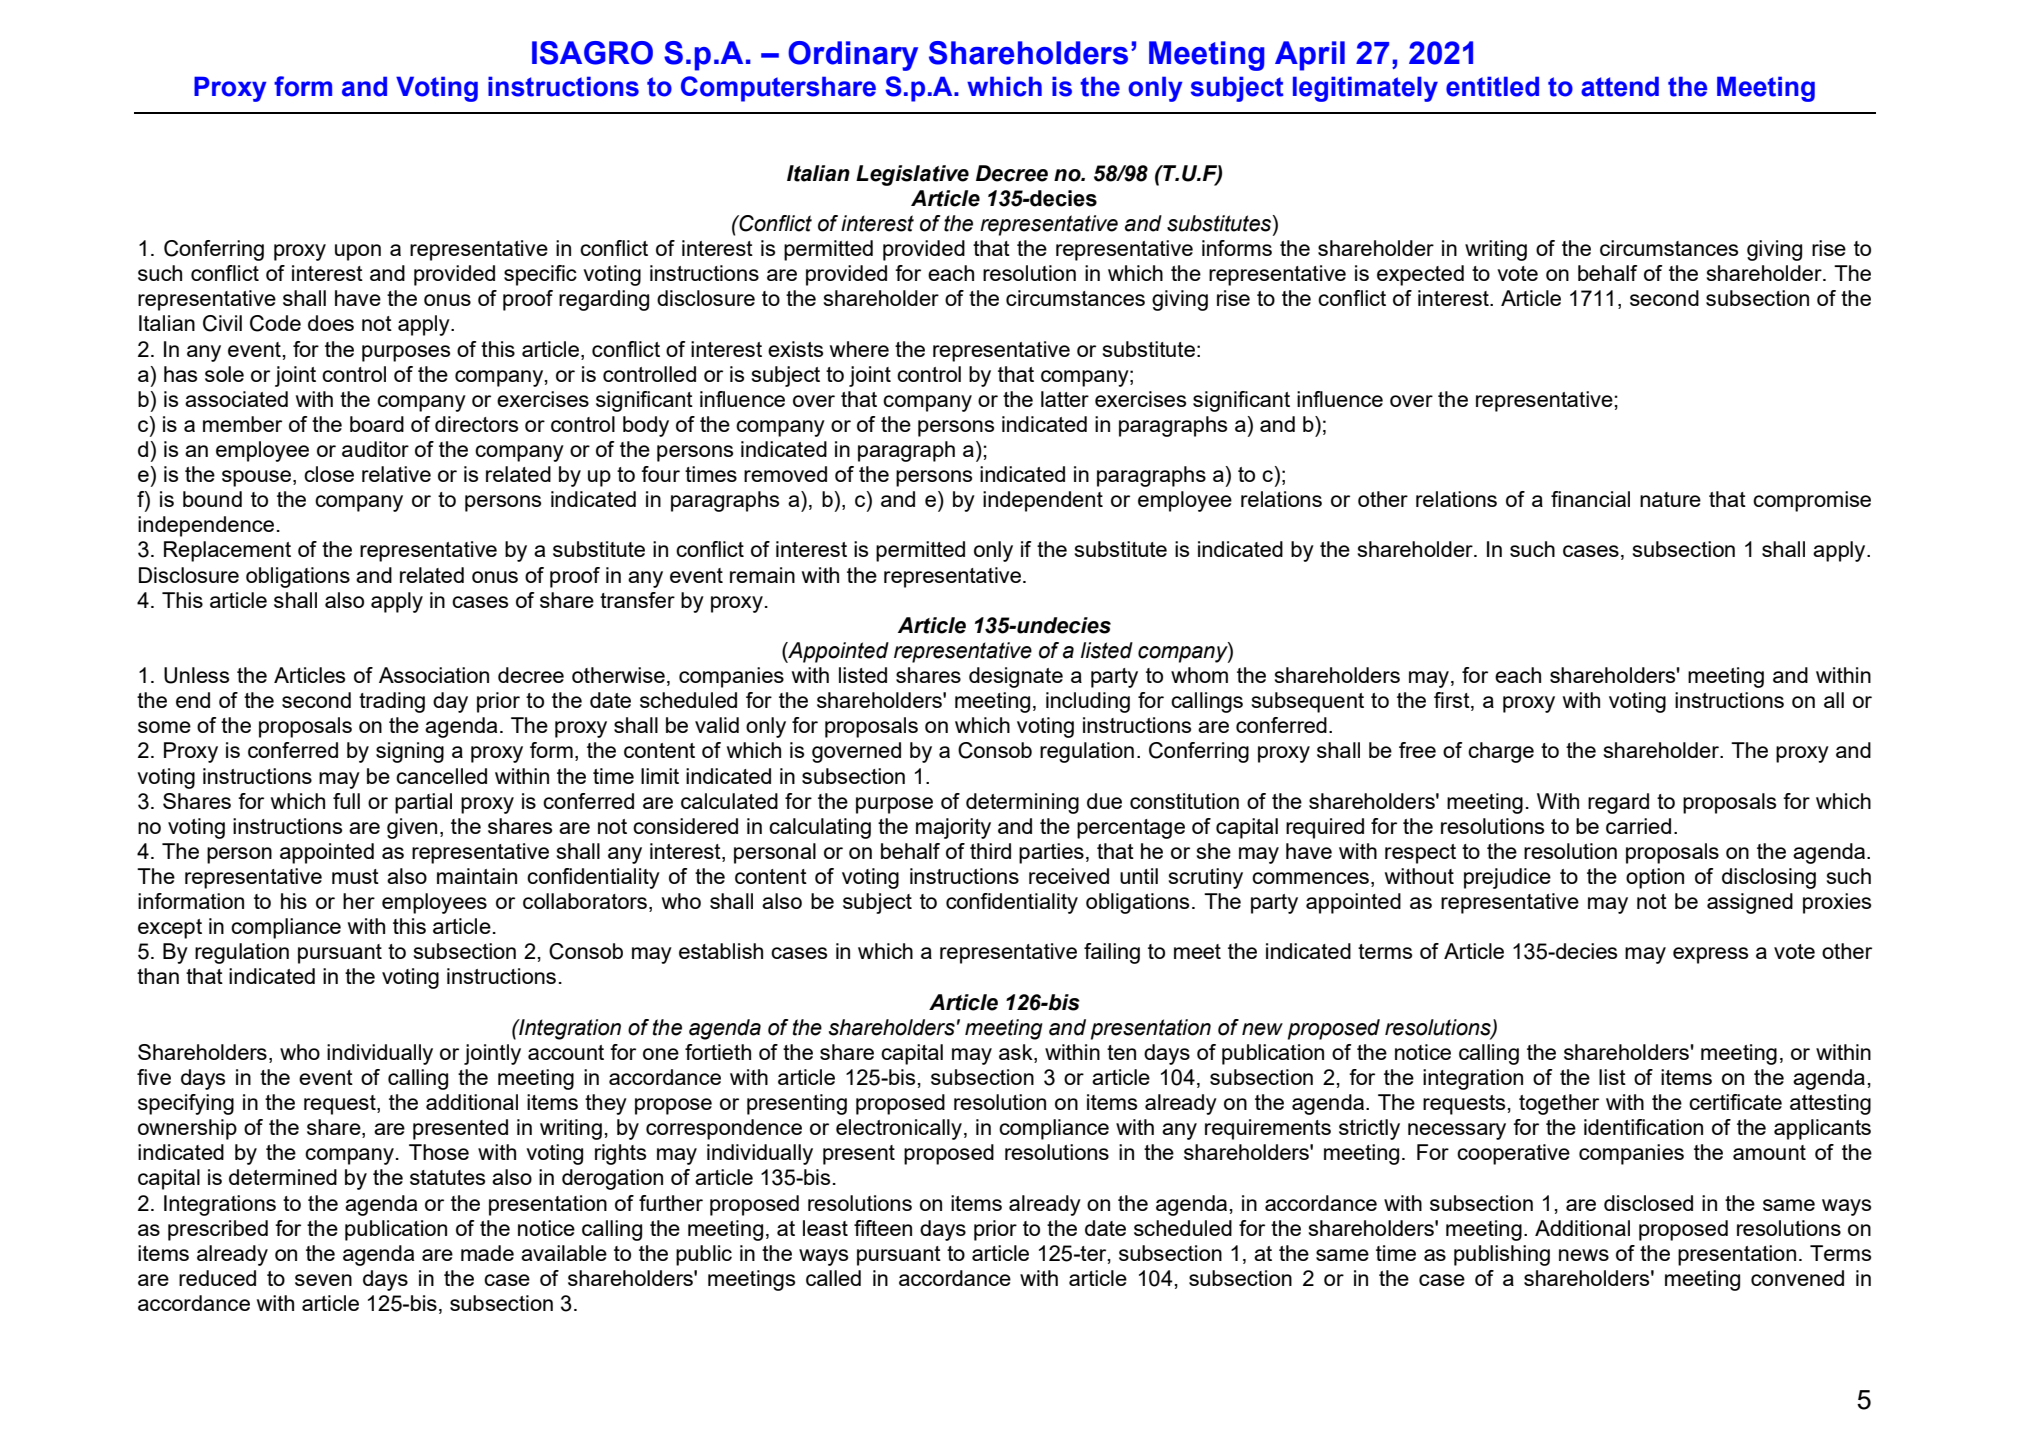 This screenshot has height=1445, width=2044. Describe the element at coordinates (434, 675) in the screenshot. I see `Association` at that location.
